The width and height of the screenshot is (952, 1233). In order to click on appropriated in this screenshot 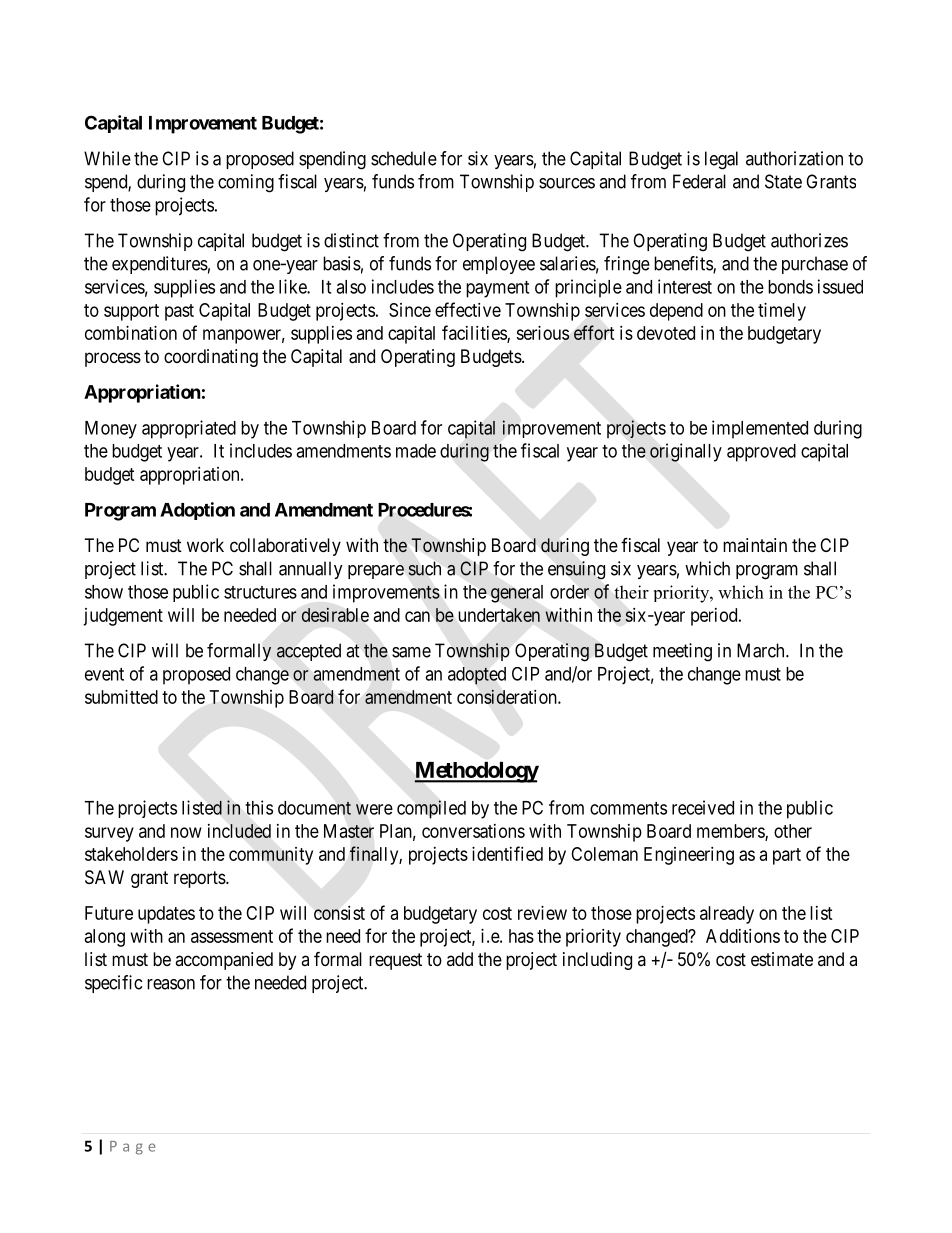, I will do `click(189, 429)`.
